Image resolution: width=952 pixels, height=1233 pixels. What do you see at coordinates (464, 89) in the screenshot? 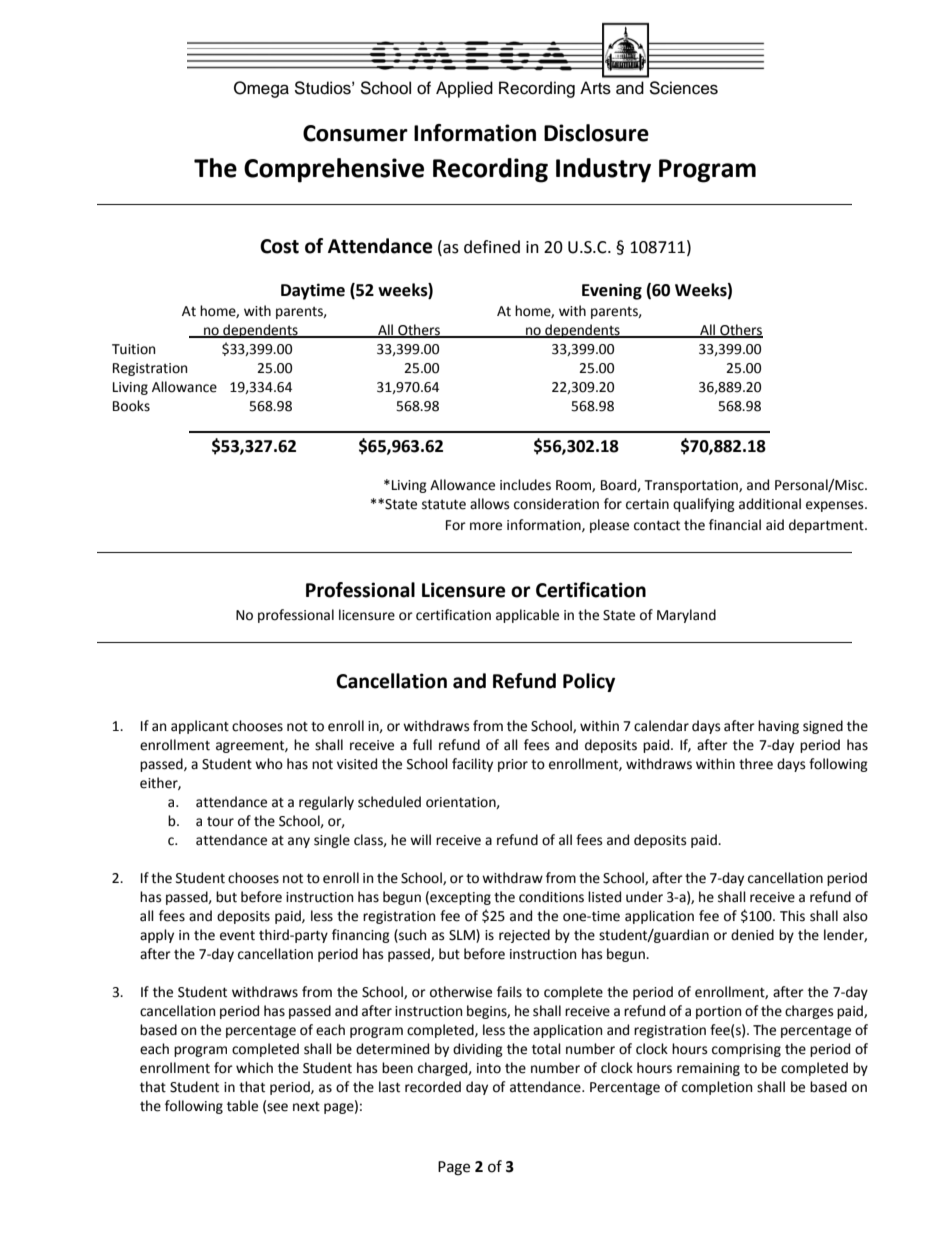
I see `Applied` at bounding box center [464, 89].
